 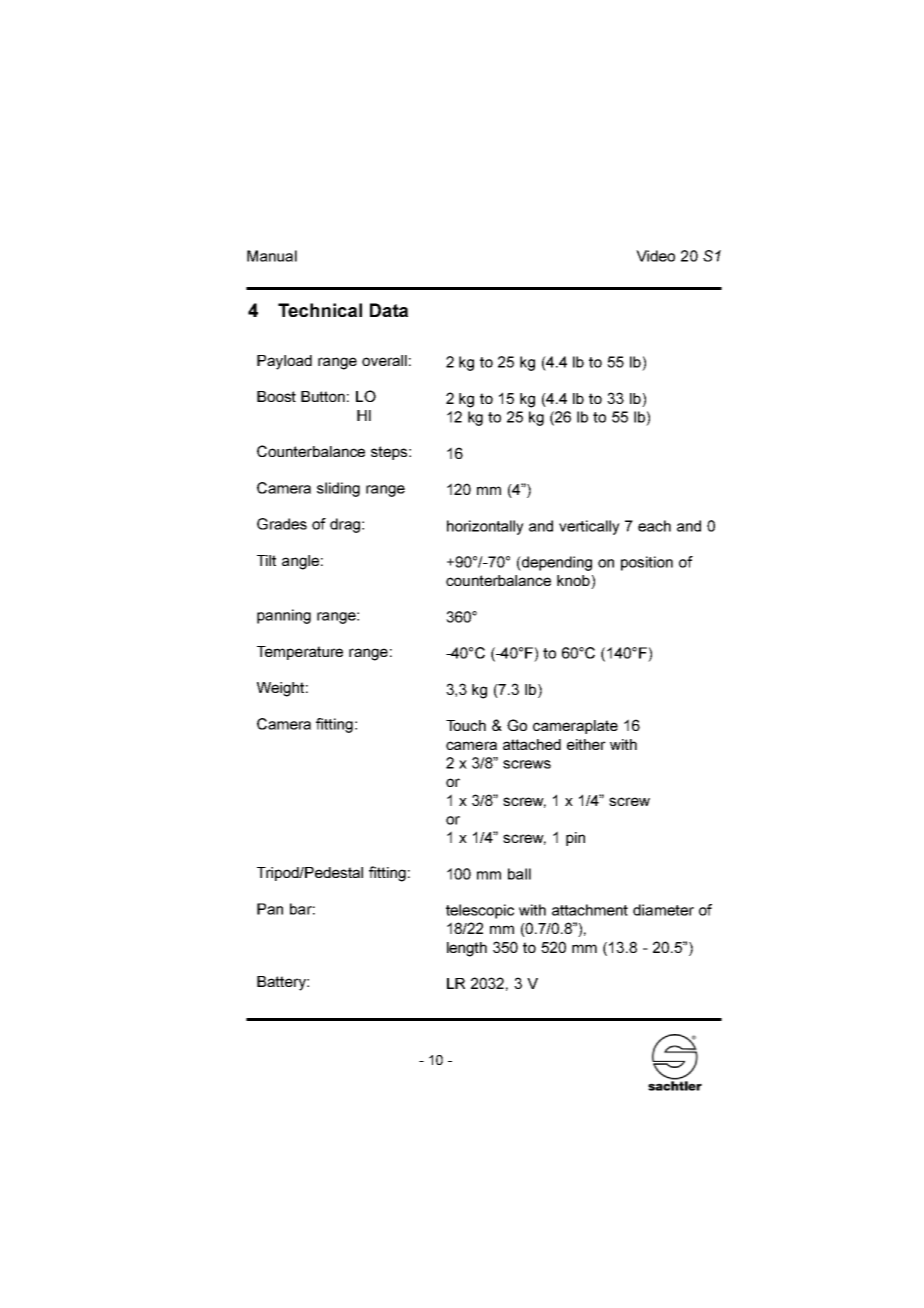 What do you see at coordinates (480, 911) in the document?
I see `telescopic` at bounding box center [480, 911].
